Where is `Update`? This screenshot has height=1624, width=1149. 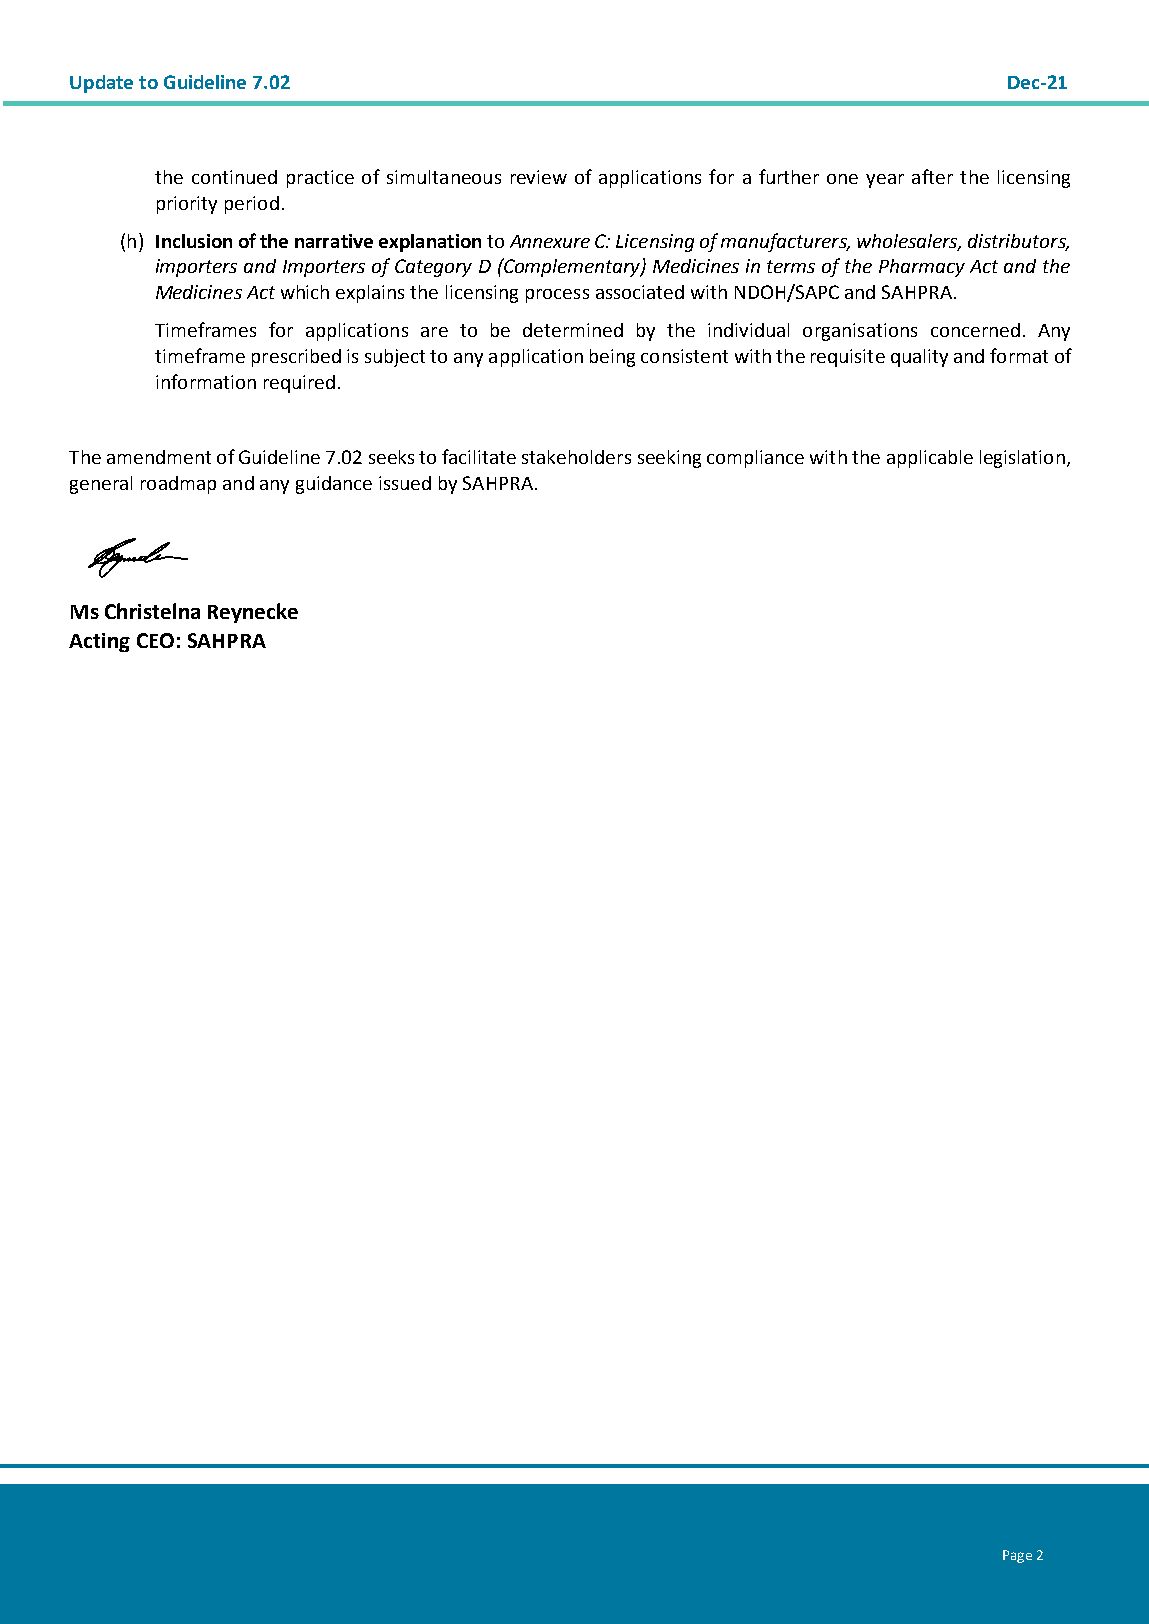
Update is located at coordinates (101, 84).
